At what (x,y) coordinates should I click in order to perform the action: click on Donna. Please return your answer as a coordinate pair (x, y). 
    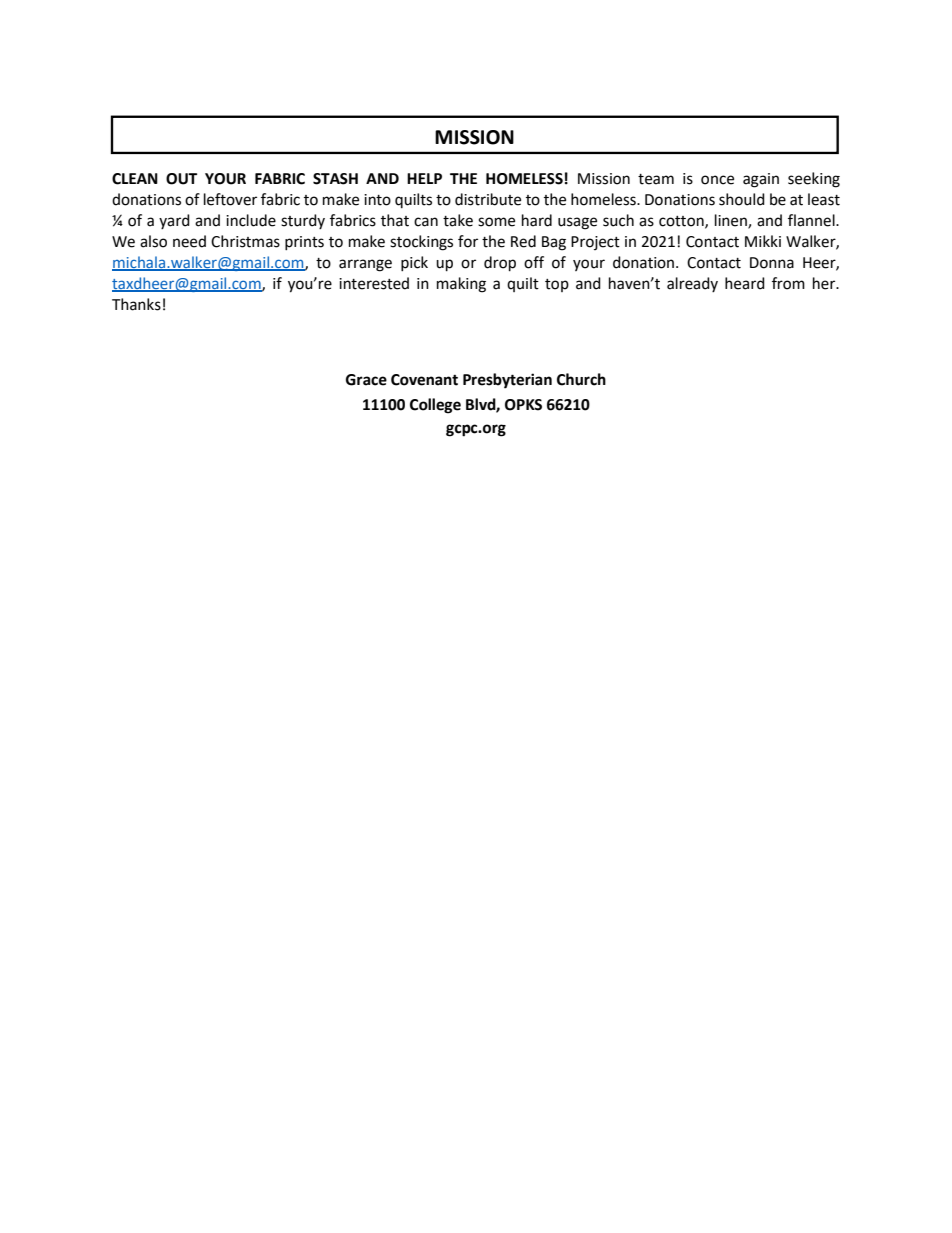
    Looking at the image, I should click on (772, 263).
